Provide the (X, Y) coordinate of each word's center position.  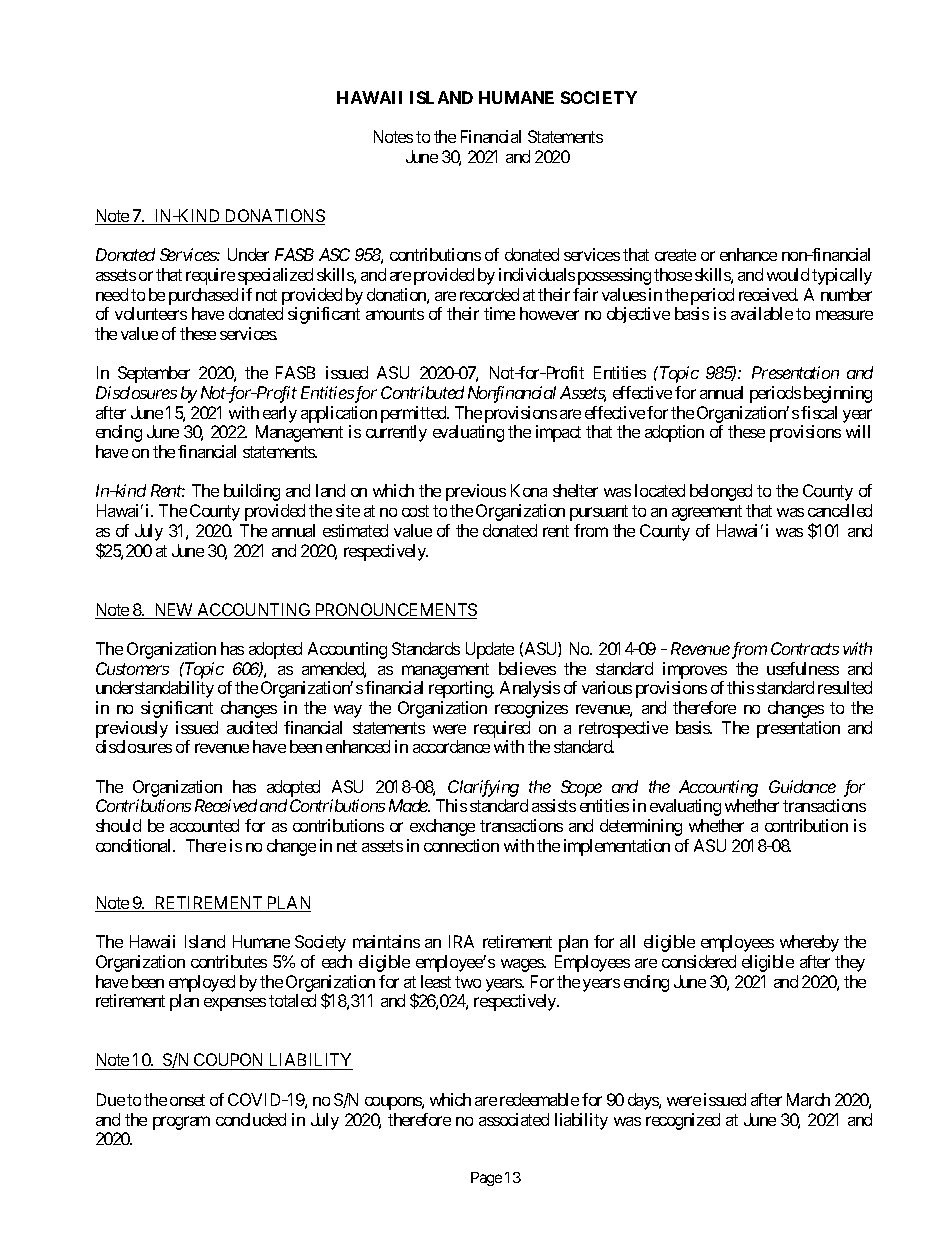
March (808, 1099)
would (788, 274)
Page (486, 1179)
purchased (203, 298)
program (181, 1123)
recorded (489, 294)
